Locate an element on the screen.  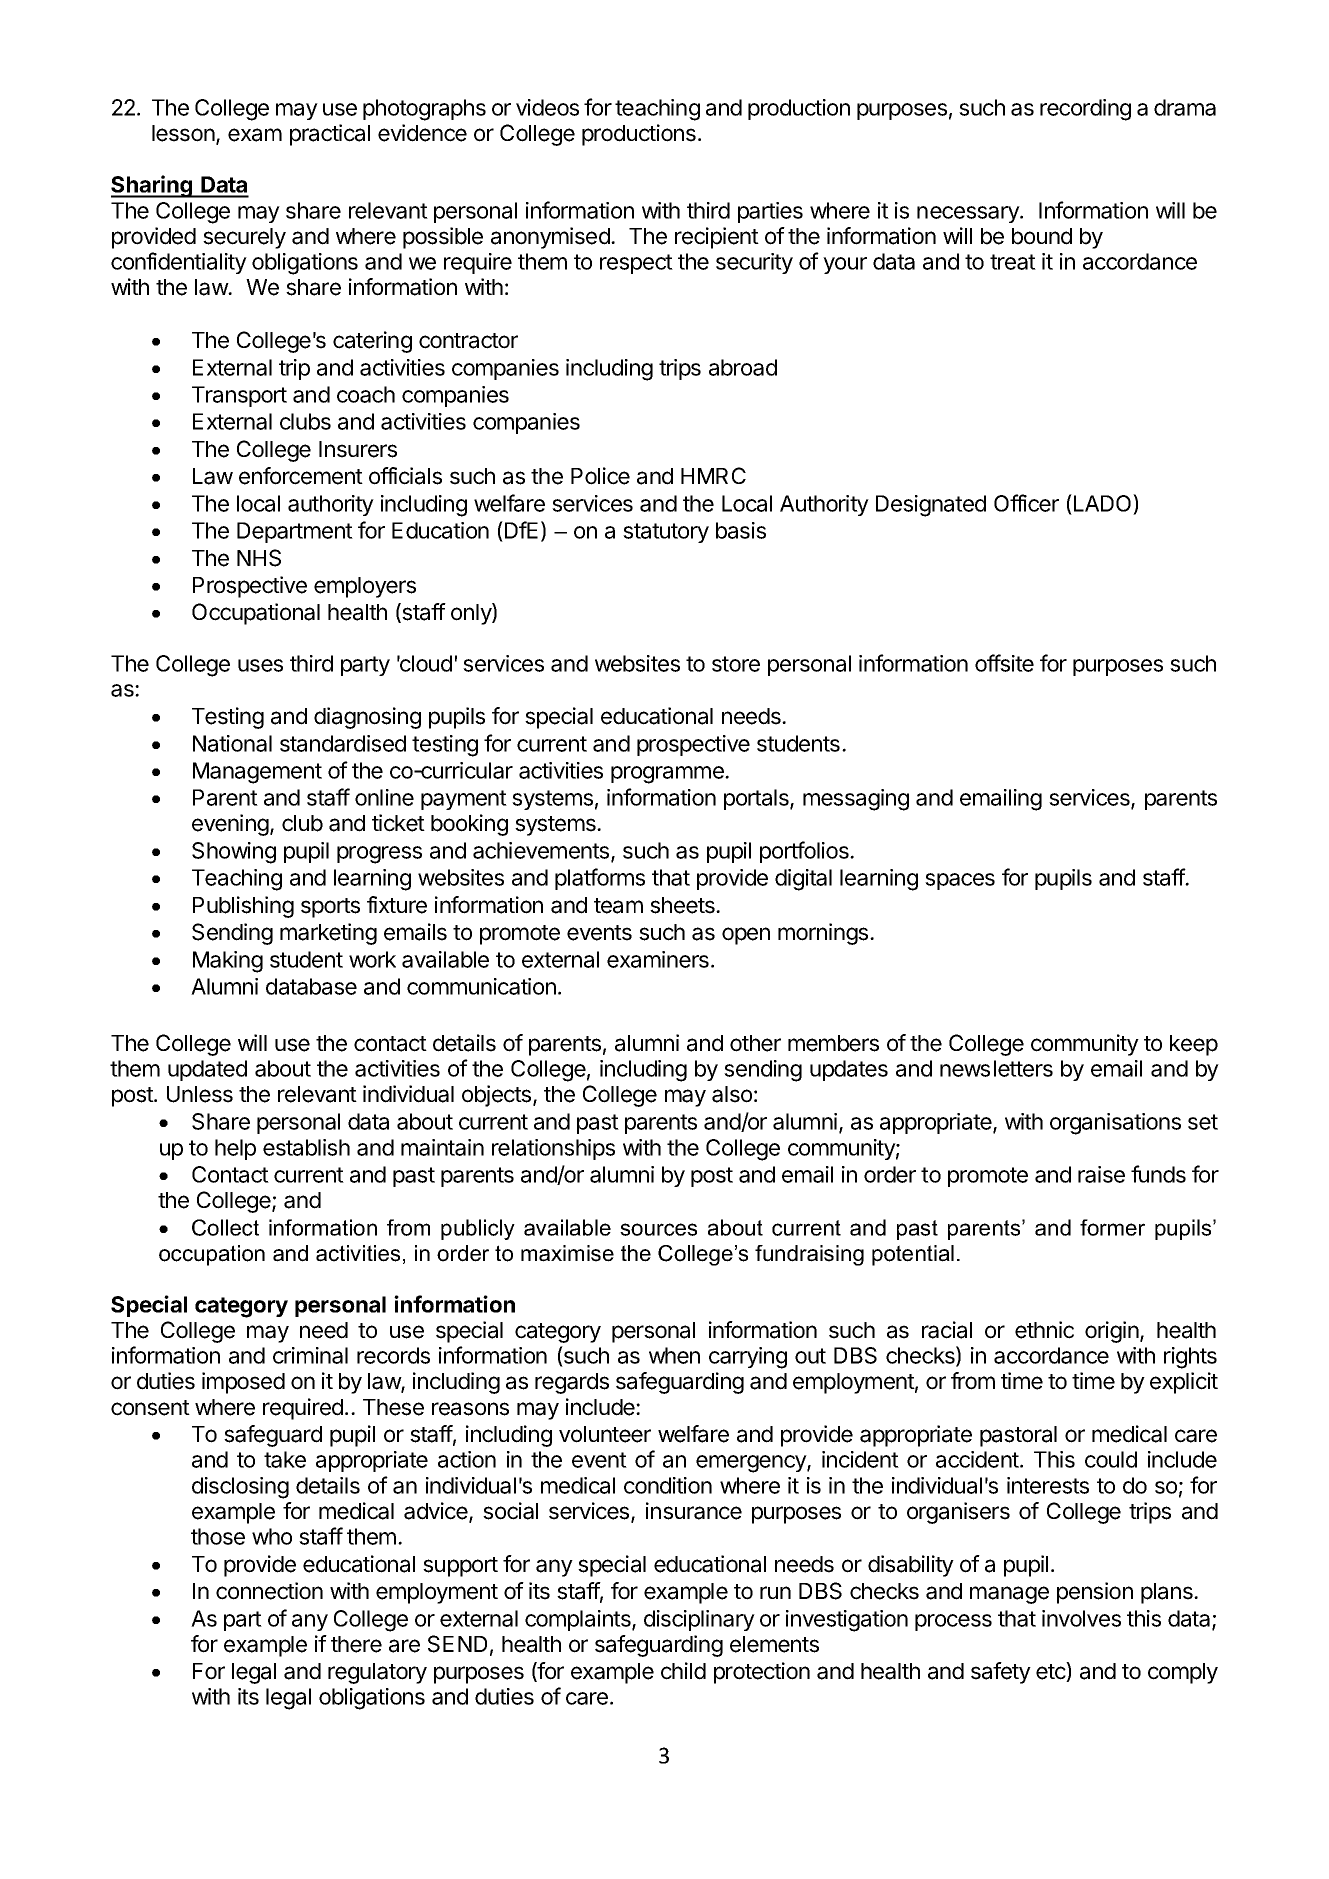
Officer is located at coordinates (1026, 503).
